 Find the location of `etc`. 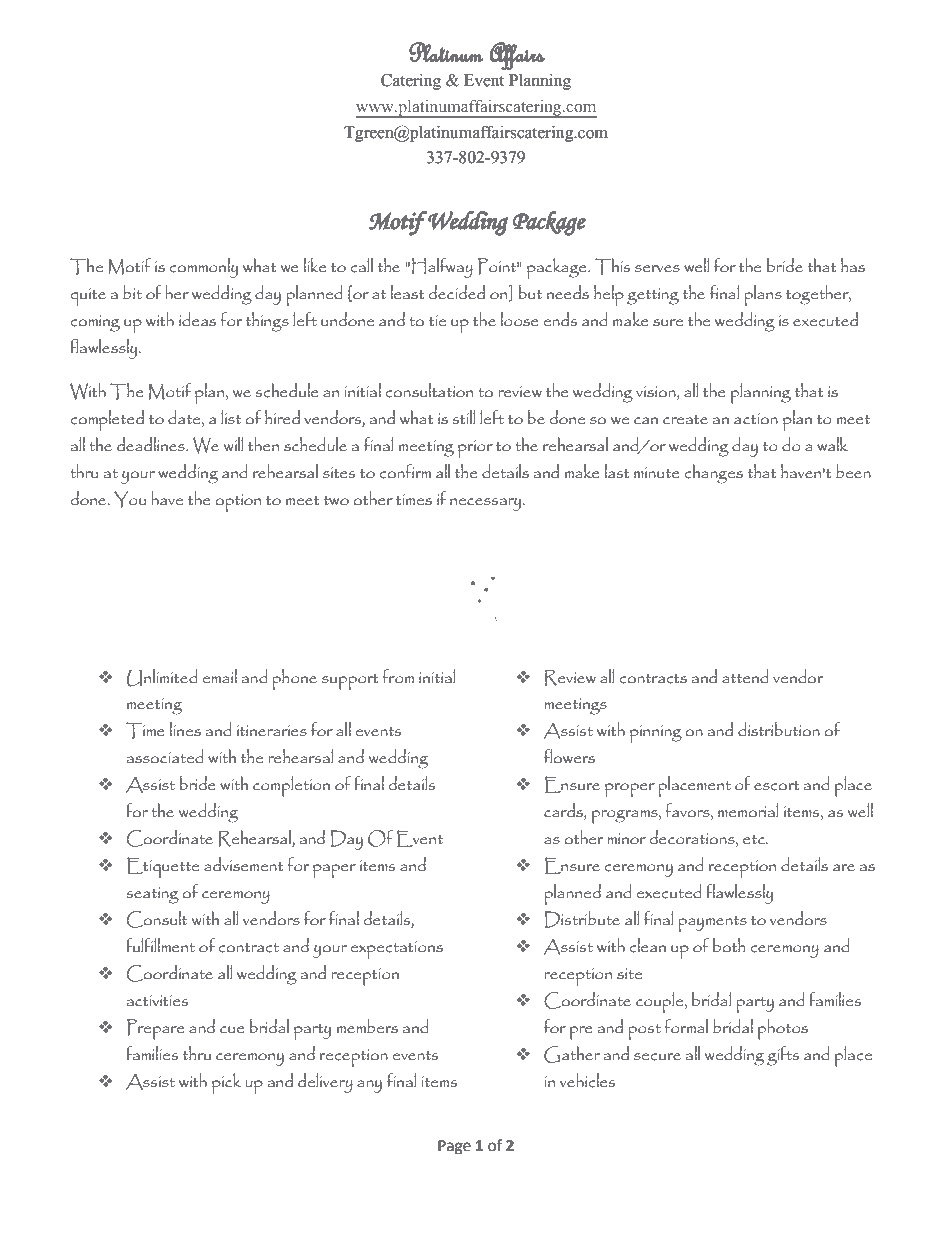

etc is located at coordinates (755, 840).
